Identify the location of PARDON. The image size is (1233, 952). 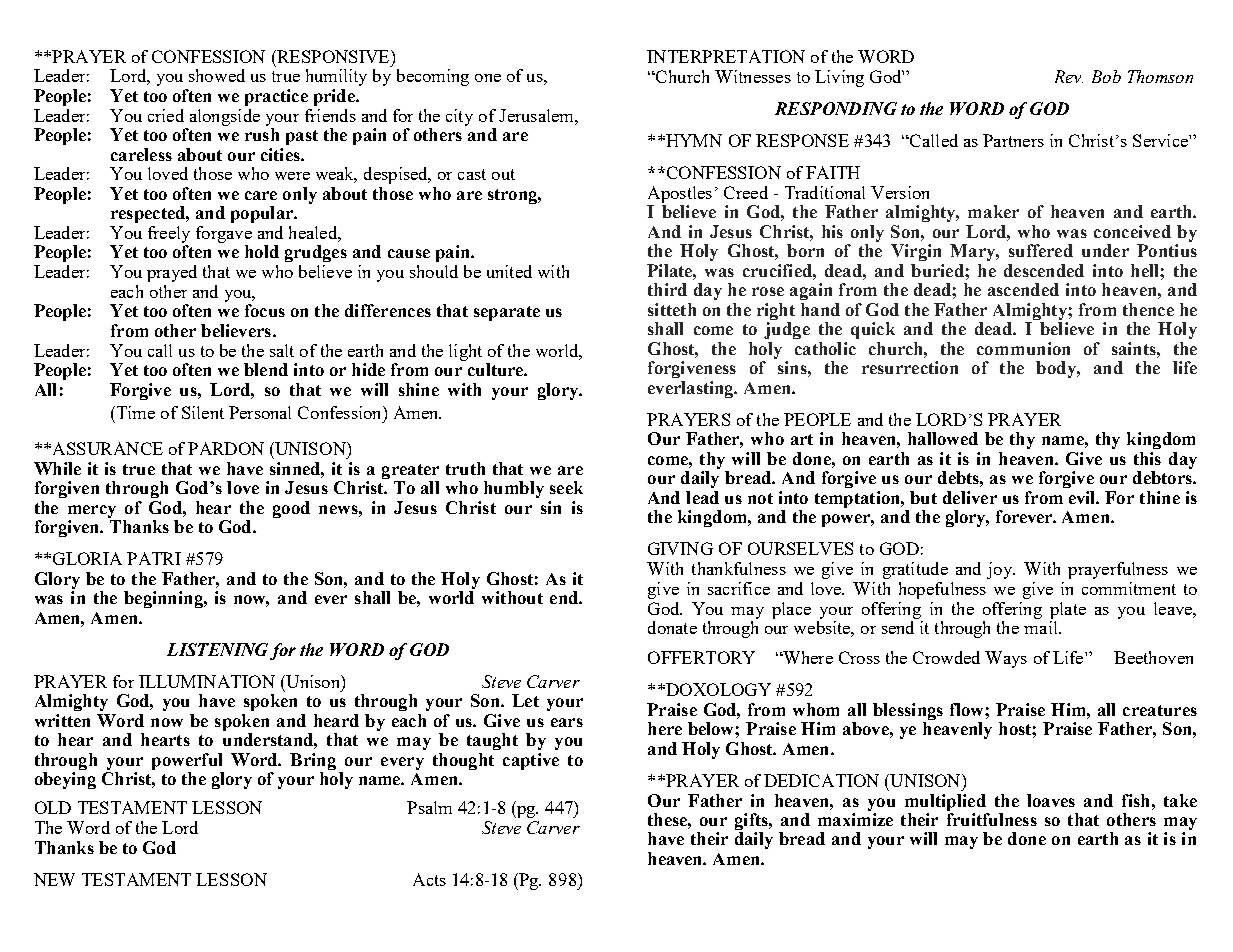
(226, 448).
